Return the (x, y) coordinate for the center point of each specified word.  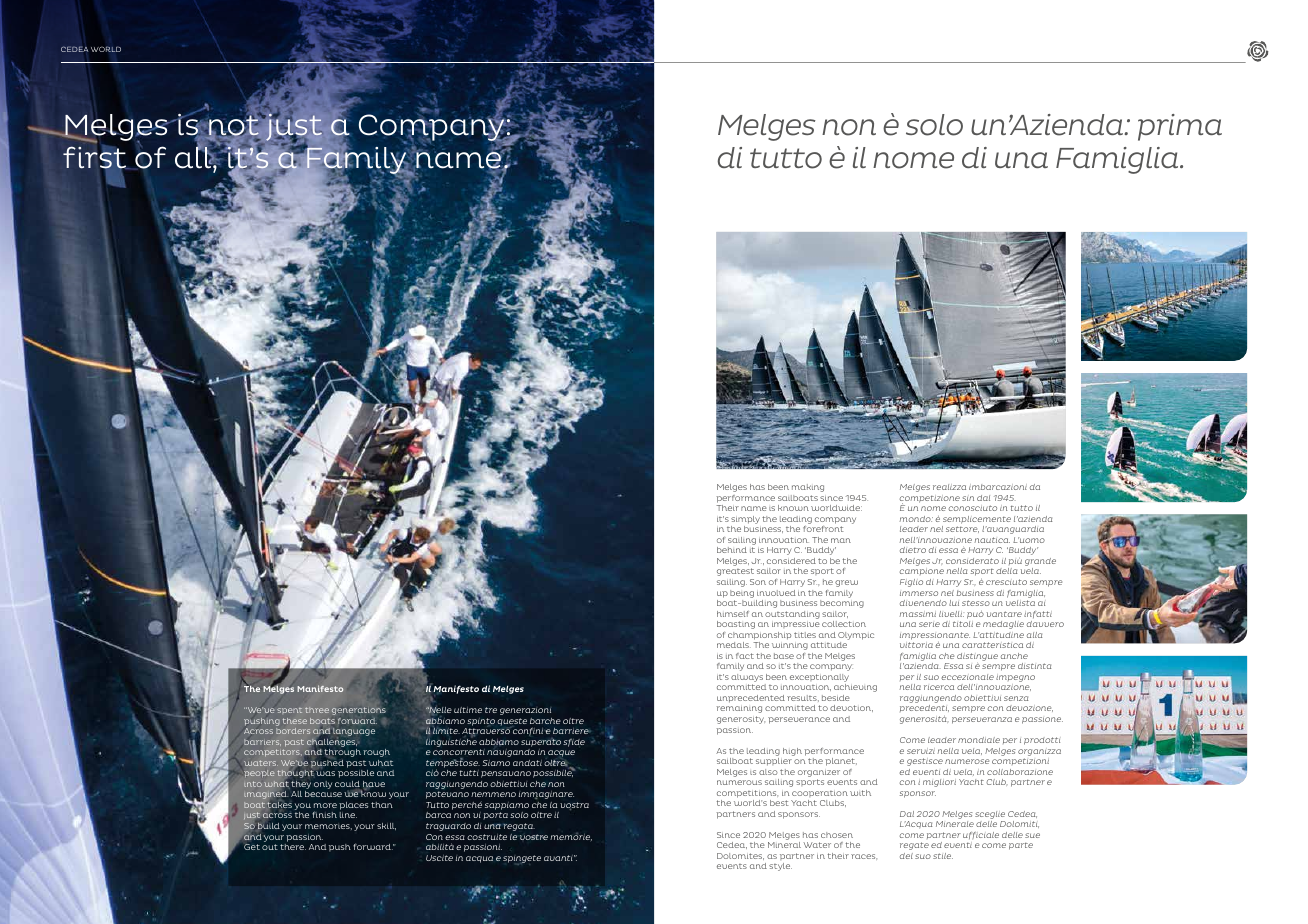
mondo (916, 519)
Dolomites (740, 856)
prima (1180, 127)
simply (745, 520)
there (293, 847)
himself (733, 614)
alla (1034, 635)
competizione (930, 499)
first (94, 157)
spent (289, 711)
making (808, 488)
